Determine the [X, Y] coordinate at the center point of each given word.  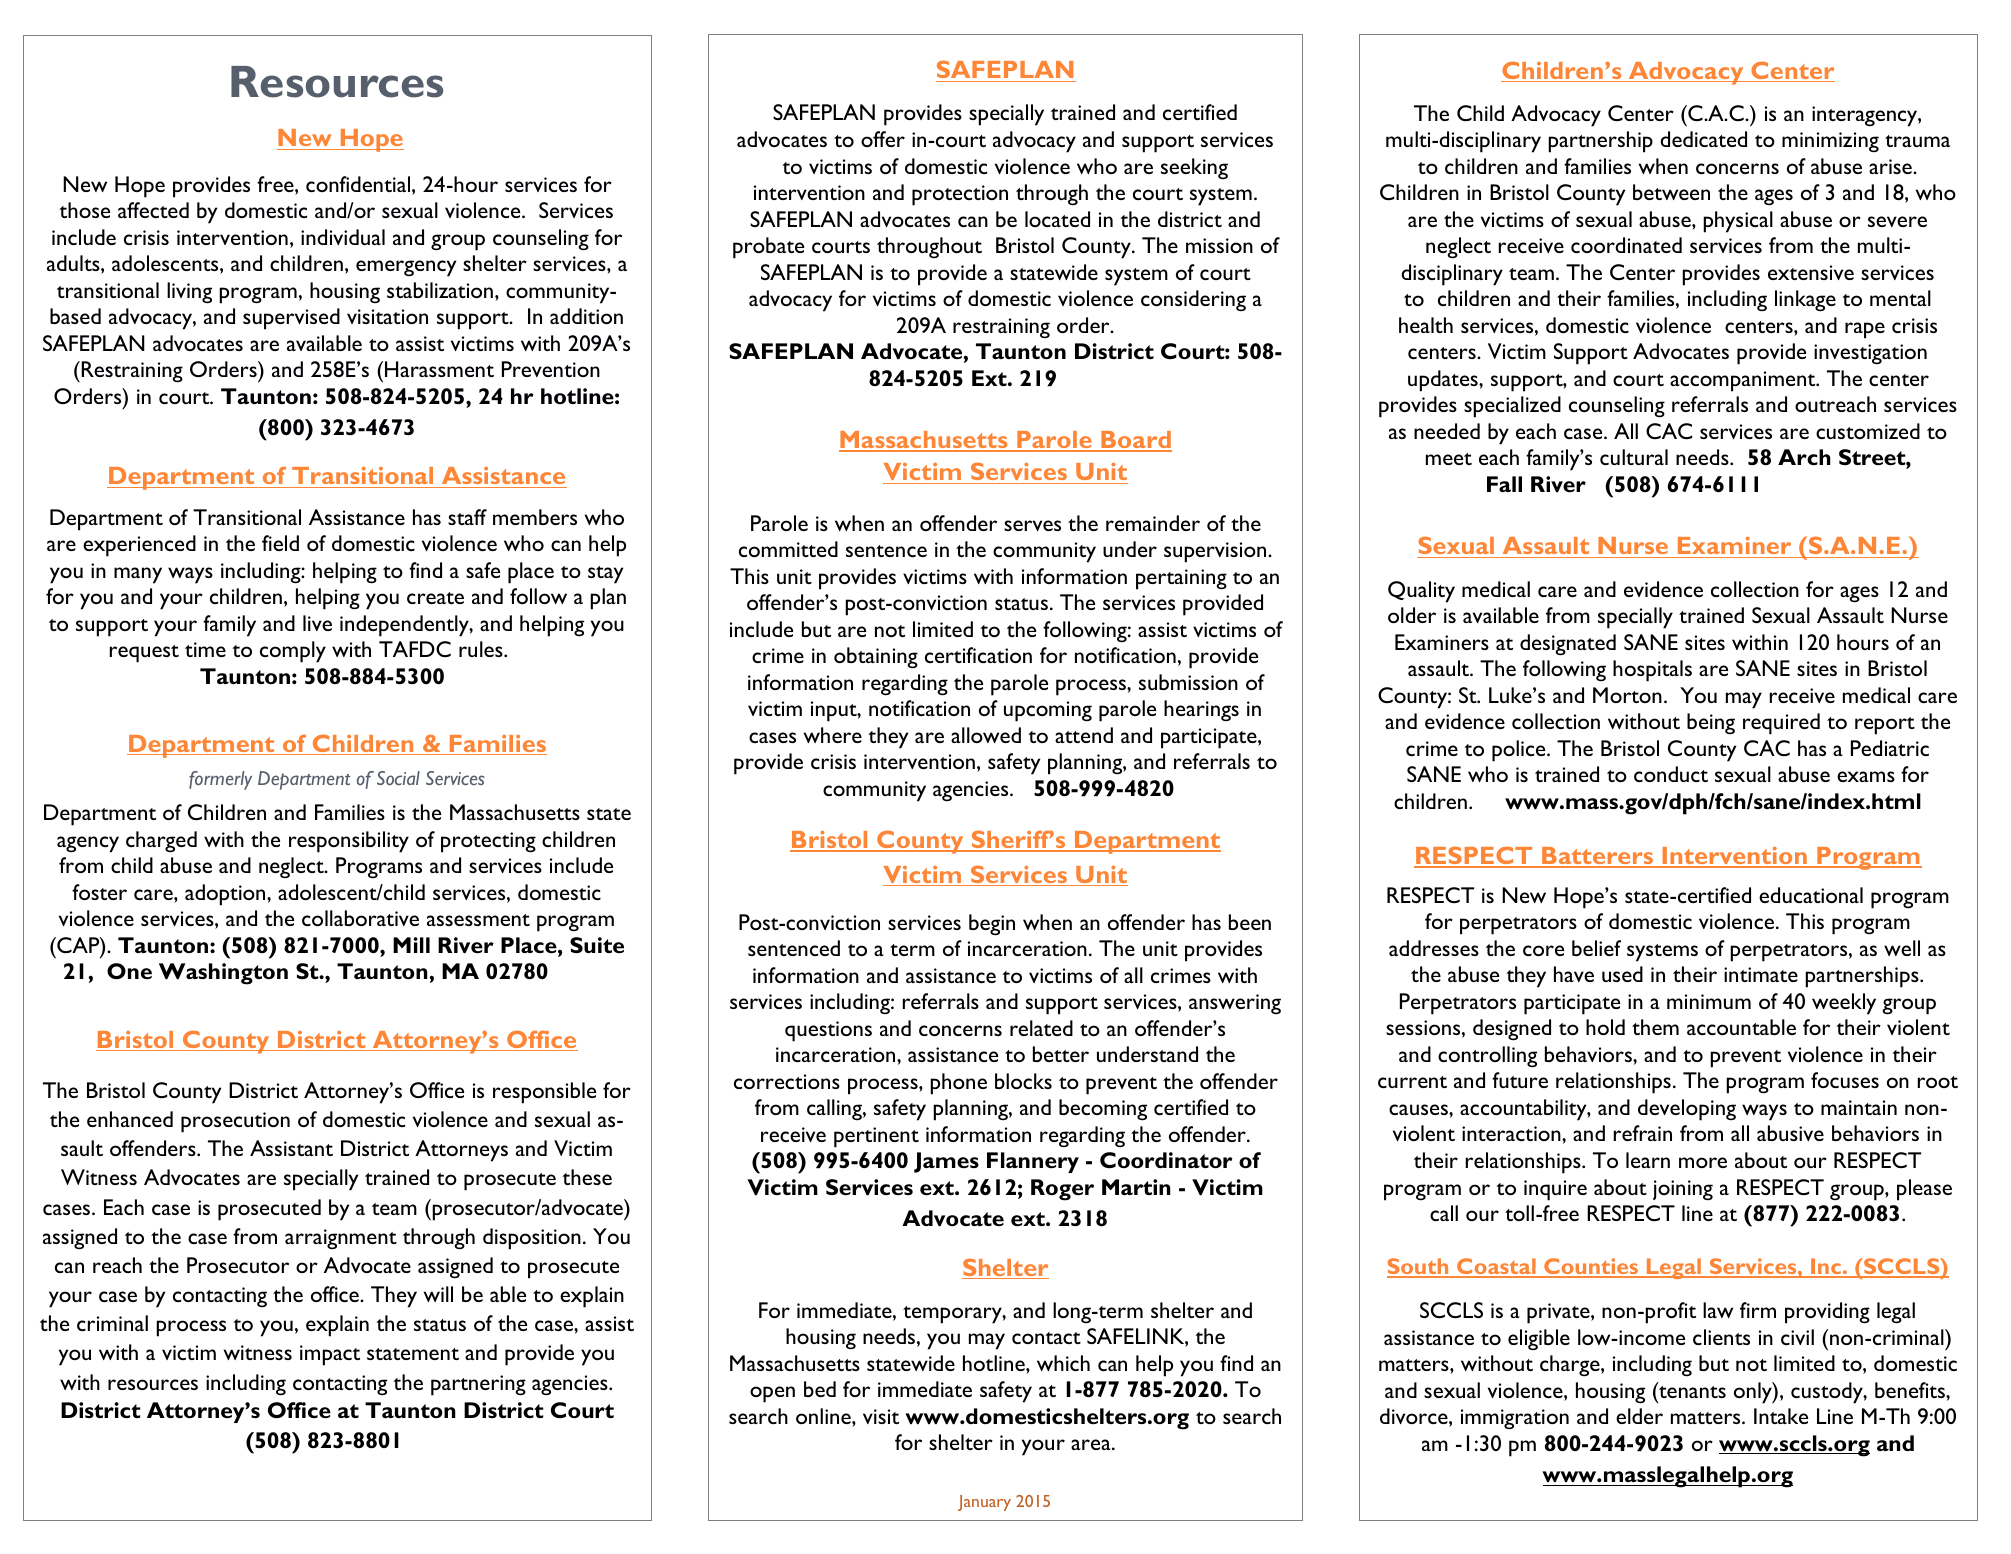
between [1671, 192]
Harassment [439, 369]
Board [1135, 441]
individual [343, 237]
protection [960, 195]
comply [293, 652]
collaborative [360, 918]
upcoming [1048, 711]
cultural [1634, 457]
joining [1683, 1190]
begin [992, 925]
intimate [1761, 974]
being [1711, 723]
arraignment [341, 1239]
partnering [478, 1385]
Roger [1062, 1190]
